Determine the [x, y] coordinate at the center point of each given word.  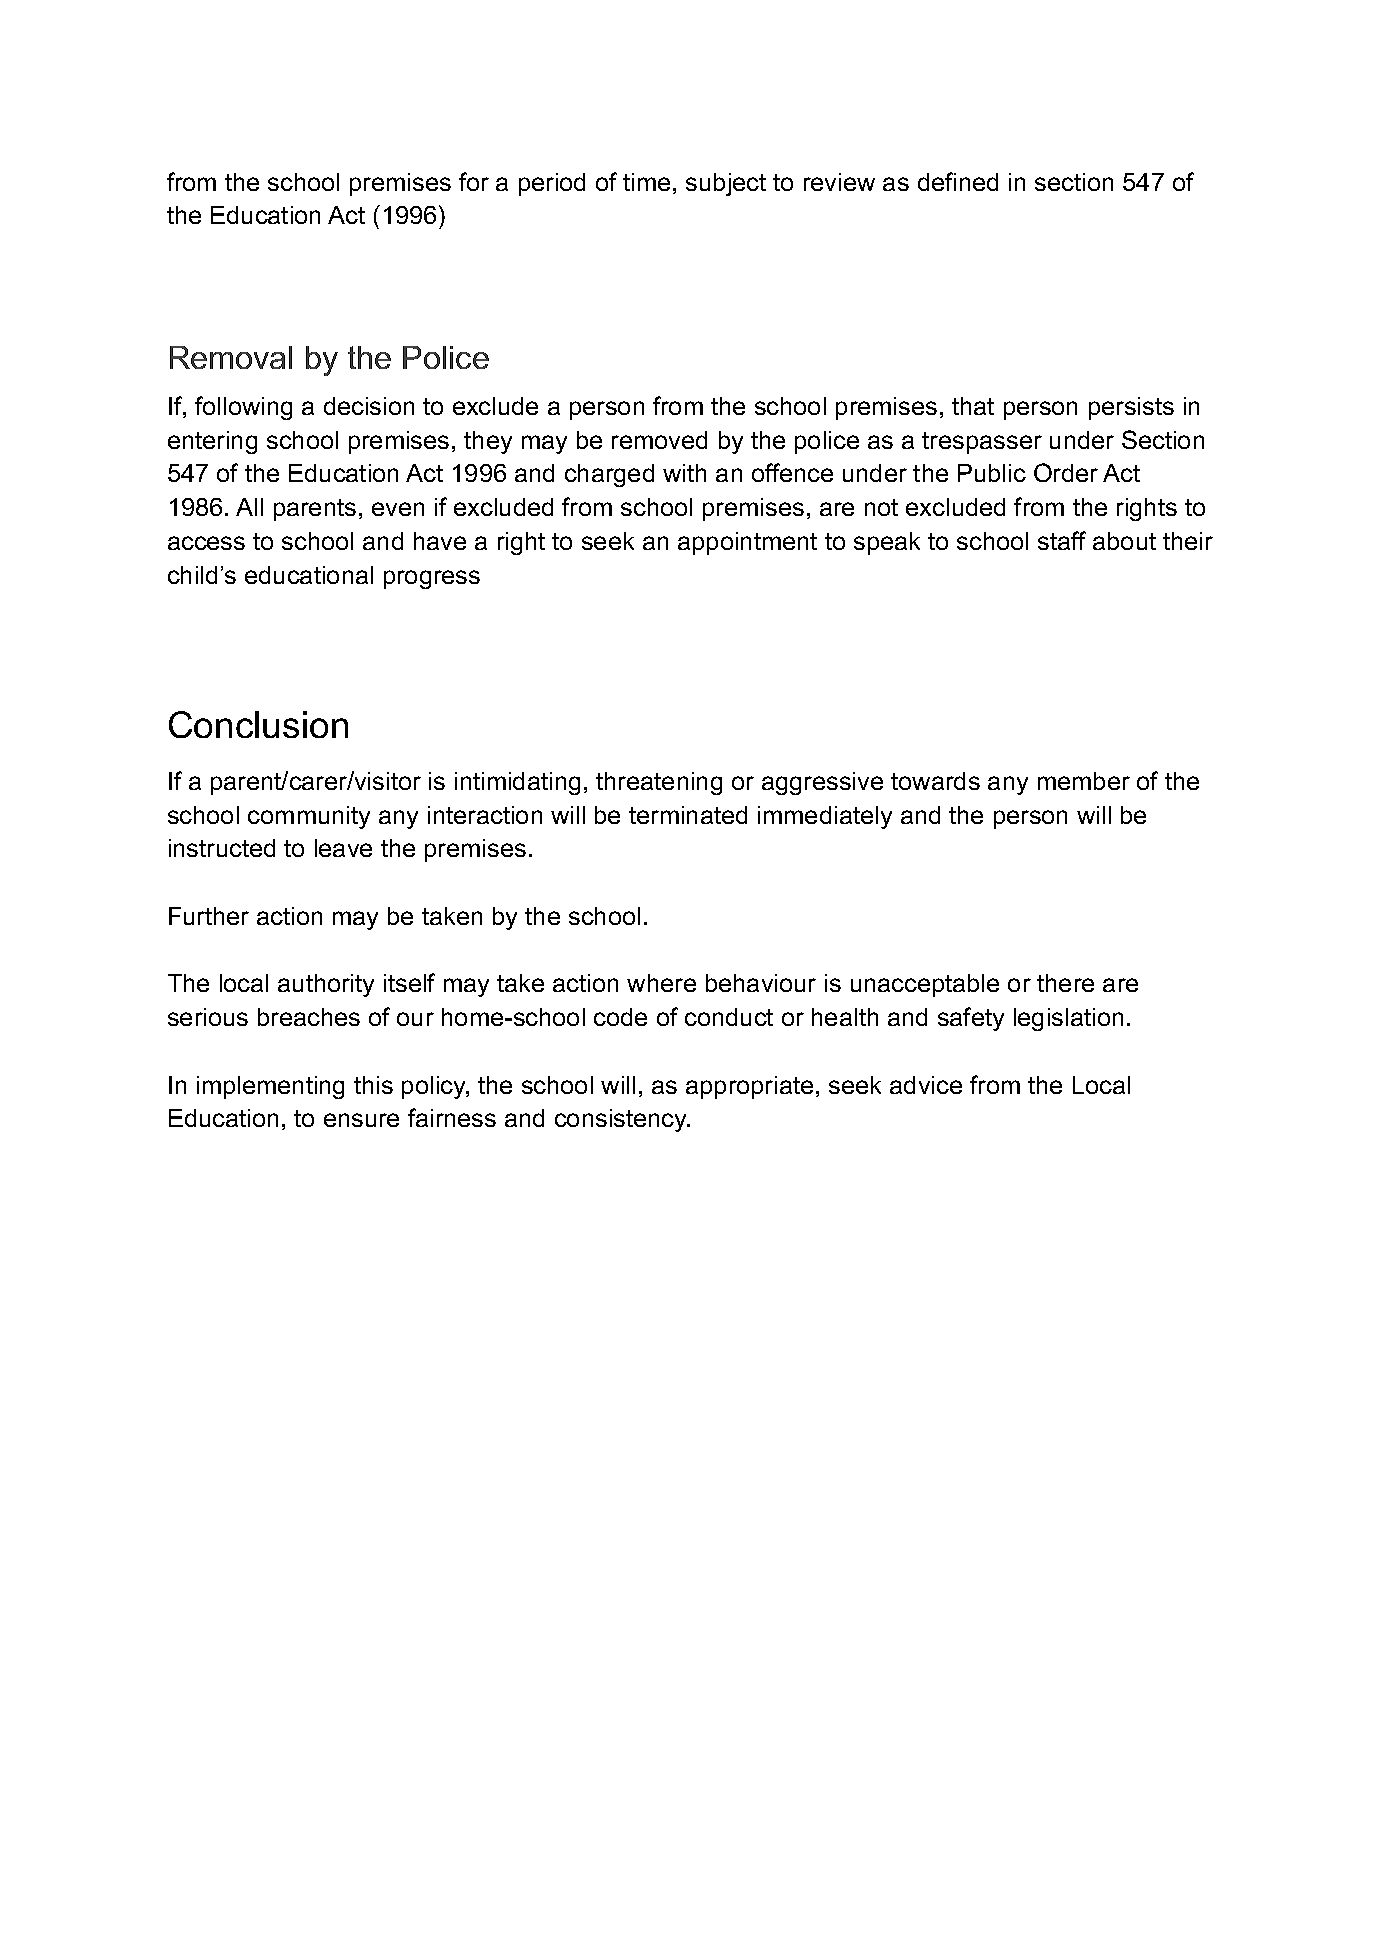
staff [1062, 540]
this [373, 1085]
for [474, 181]
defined [958, 181]
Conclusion [258, 724]
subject [726, 184]
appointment [747, 543]
